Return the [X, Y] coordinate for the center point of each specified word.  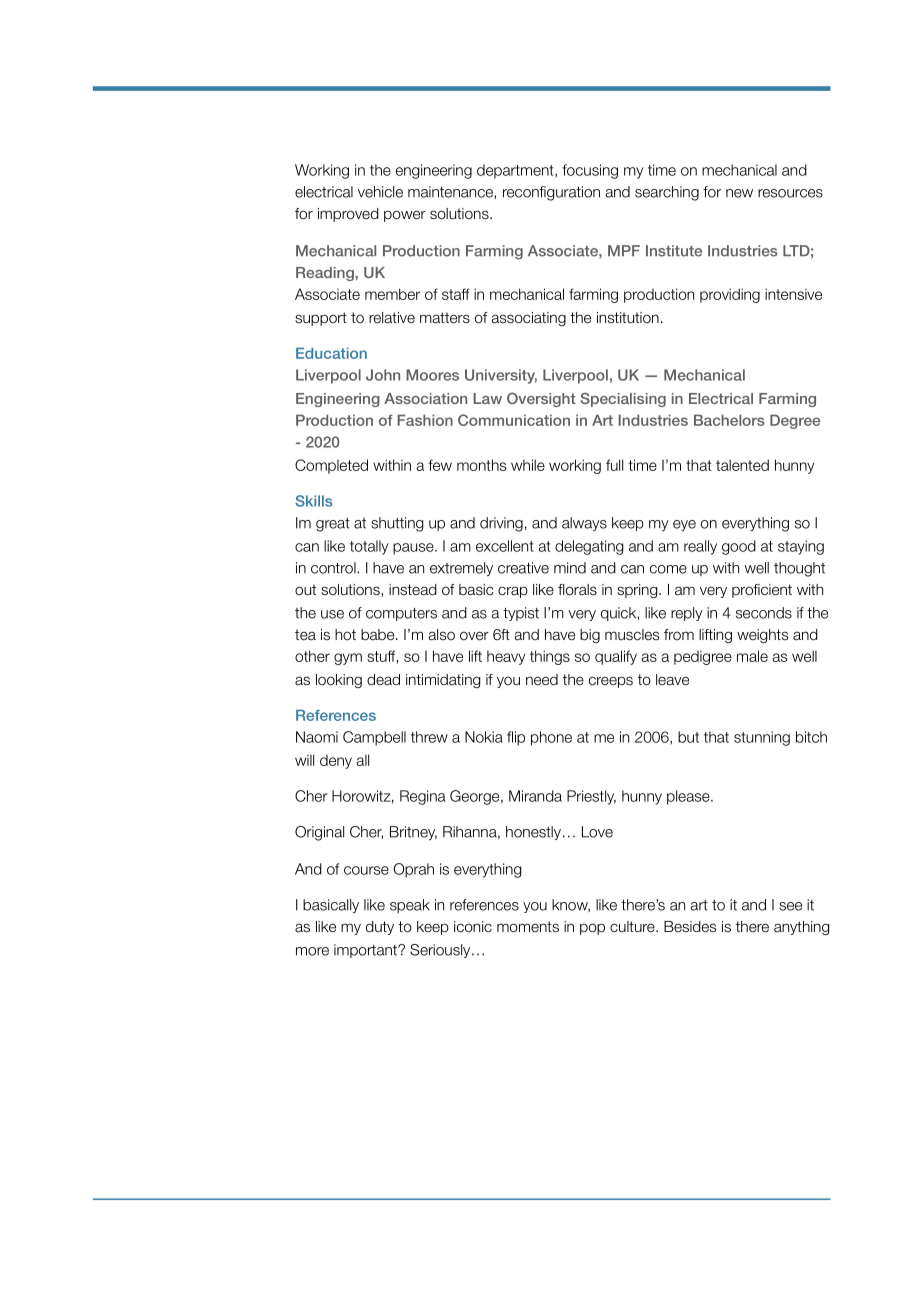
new [739, 193]
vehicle [380, 192]
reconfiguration [551, 193]
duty [380, 928]
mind [570, 568]
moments [528, 927]
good [739, 547]
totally [369, 547]
